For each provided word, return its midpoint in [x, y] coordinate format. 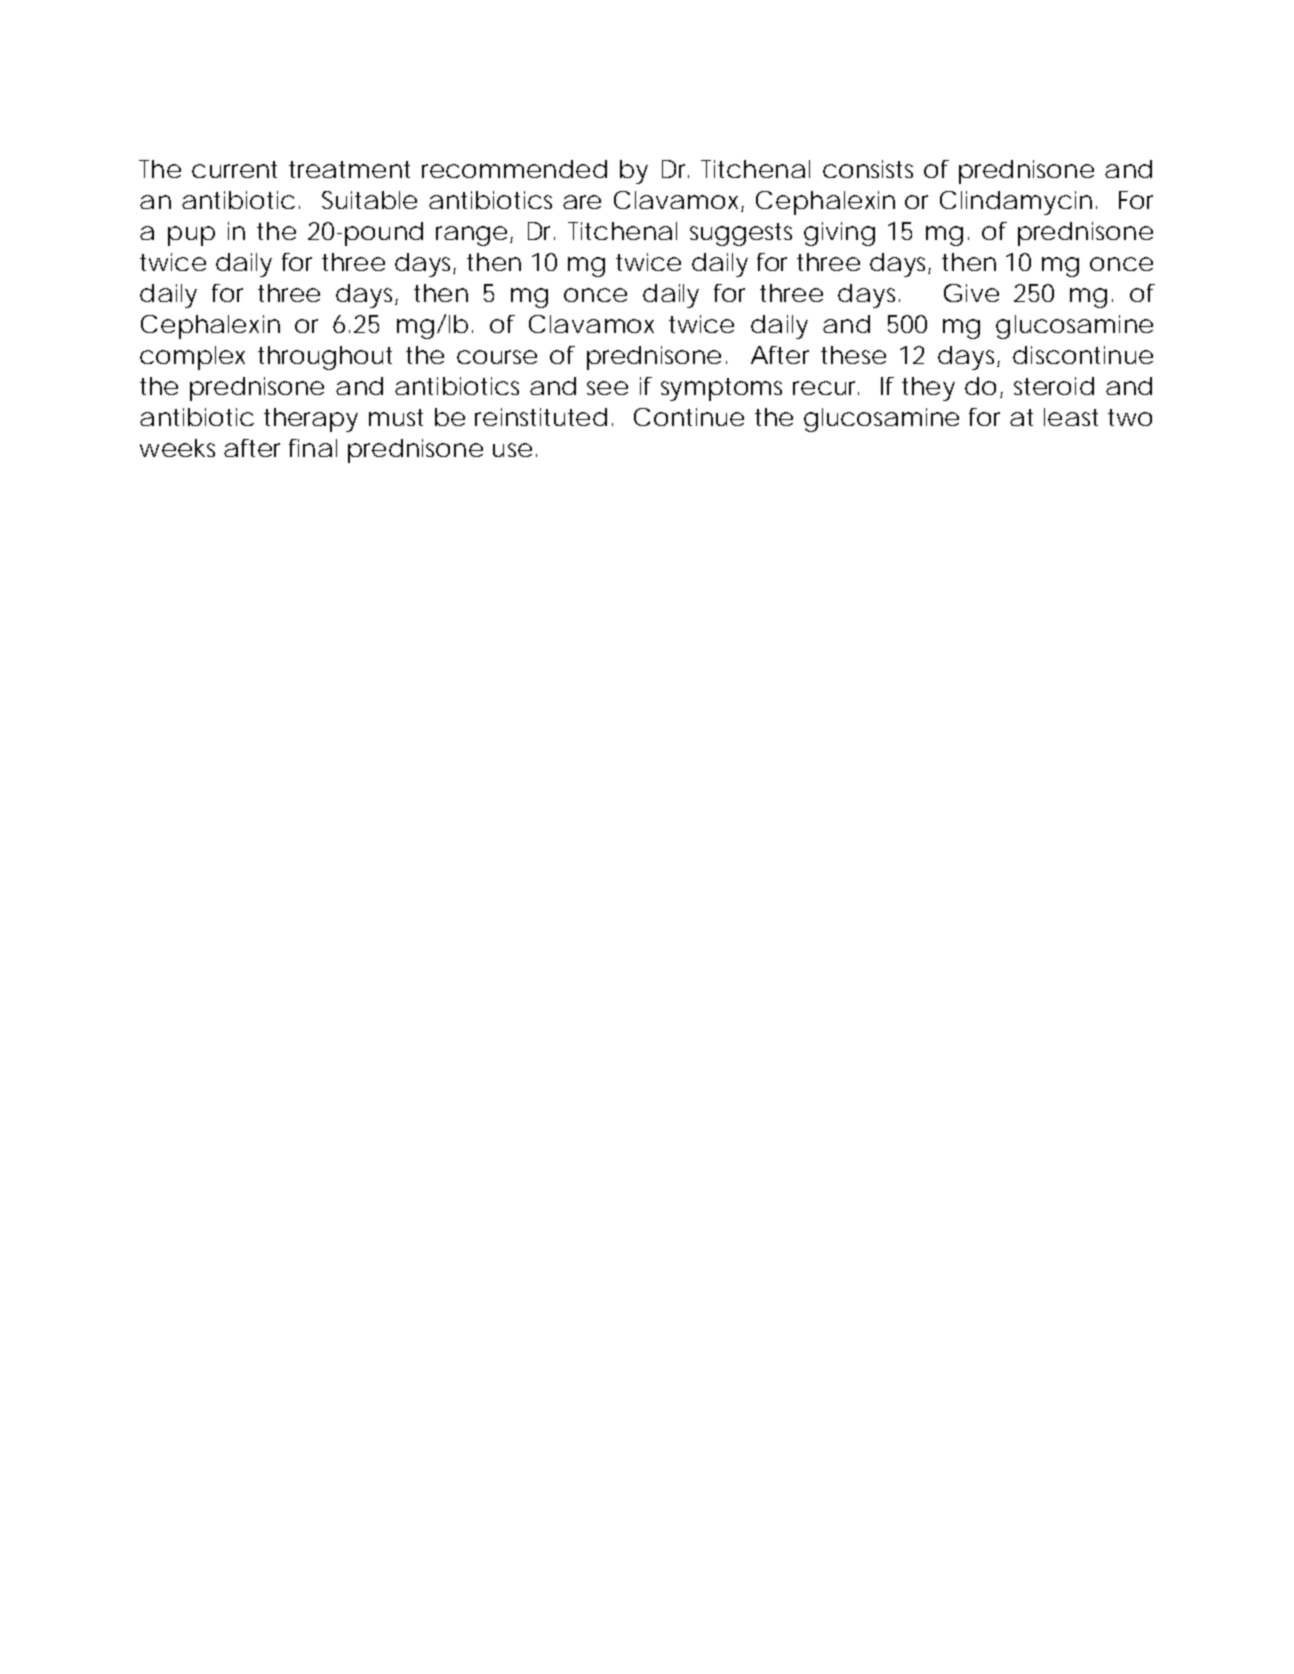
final [313, 448]
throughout [325, 358]
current [234, 169]
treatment [349, 169]
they [928, 389]
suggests [741, 234]
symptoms [721, 389]
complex [192, 358]
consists [868, 169]
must [396, 417]
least [1071, 417]
